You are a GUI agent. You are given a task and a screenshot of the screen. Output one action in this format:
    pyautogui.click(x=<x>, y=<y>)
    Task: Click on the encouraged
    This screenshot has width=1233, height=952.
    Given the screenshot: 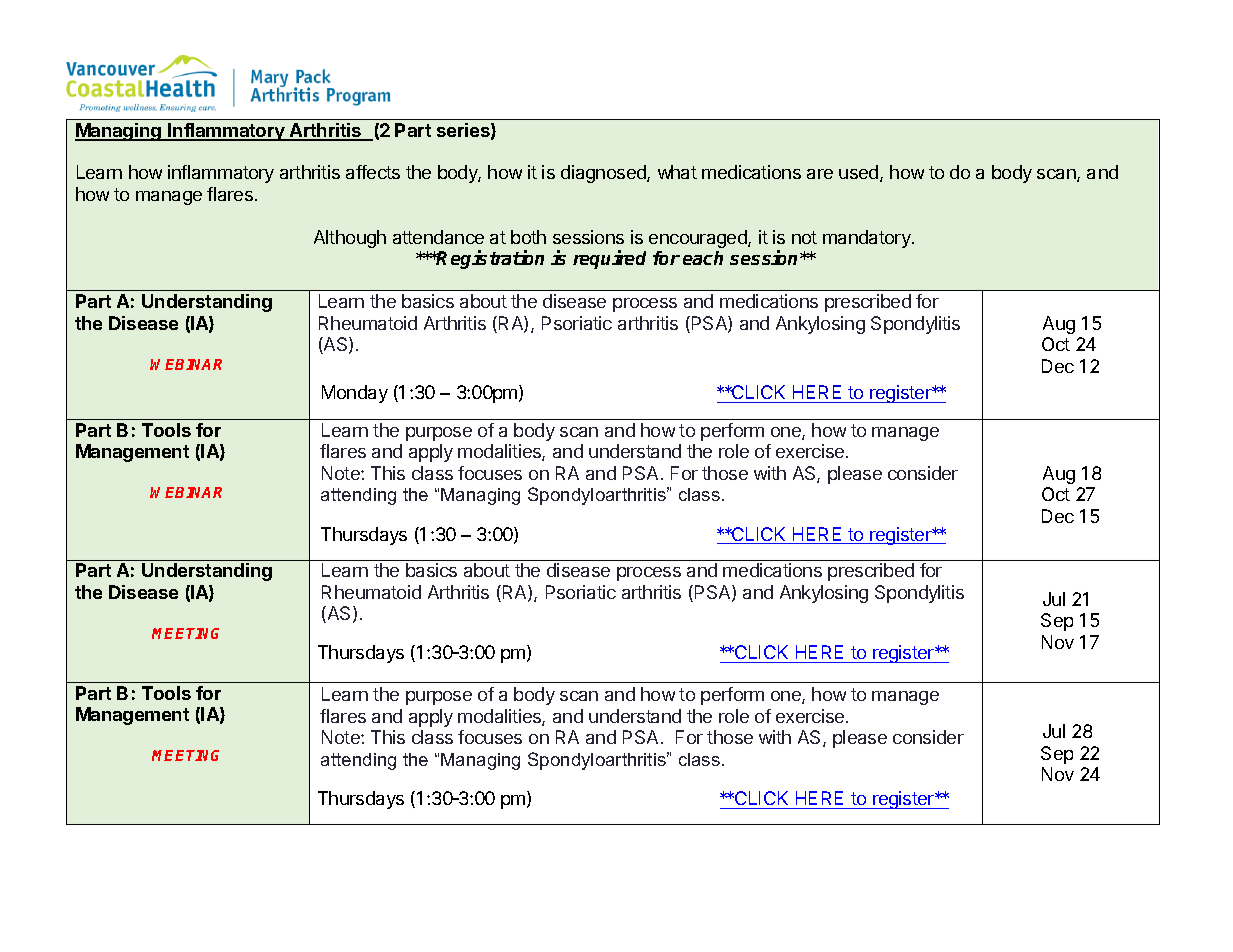 What is the action you would take?
    pyautogui.click(x=699, y=239)
